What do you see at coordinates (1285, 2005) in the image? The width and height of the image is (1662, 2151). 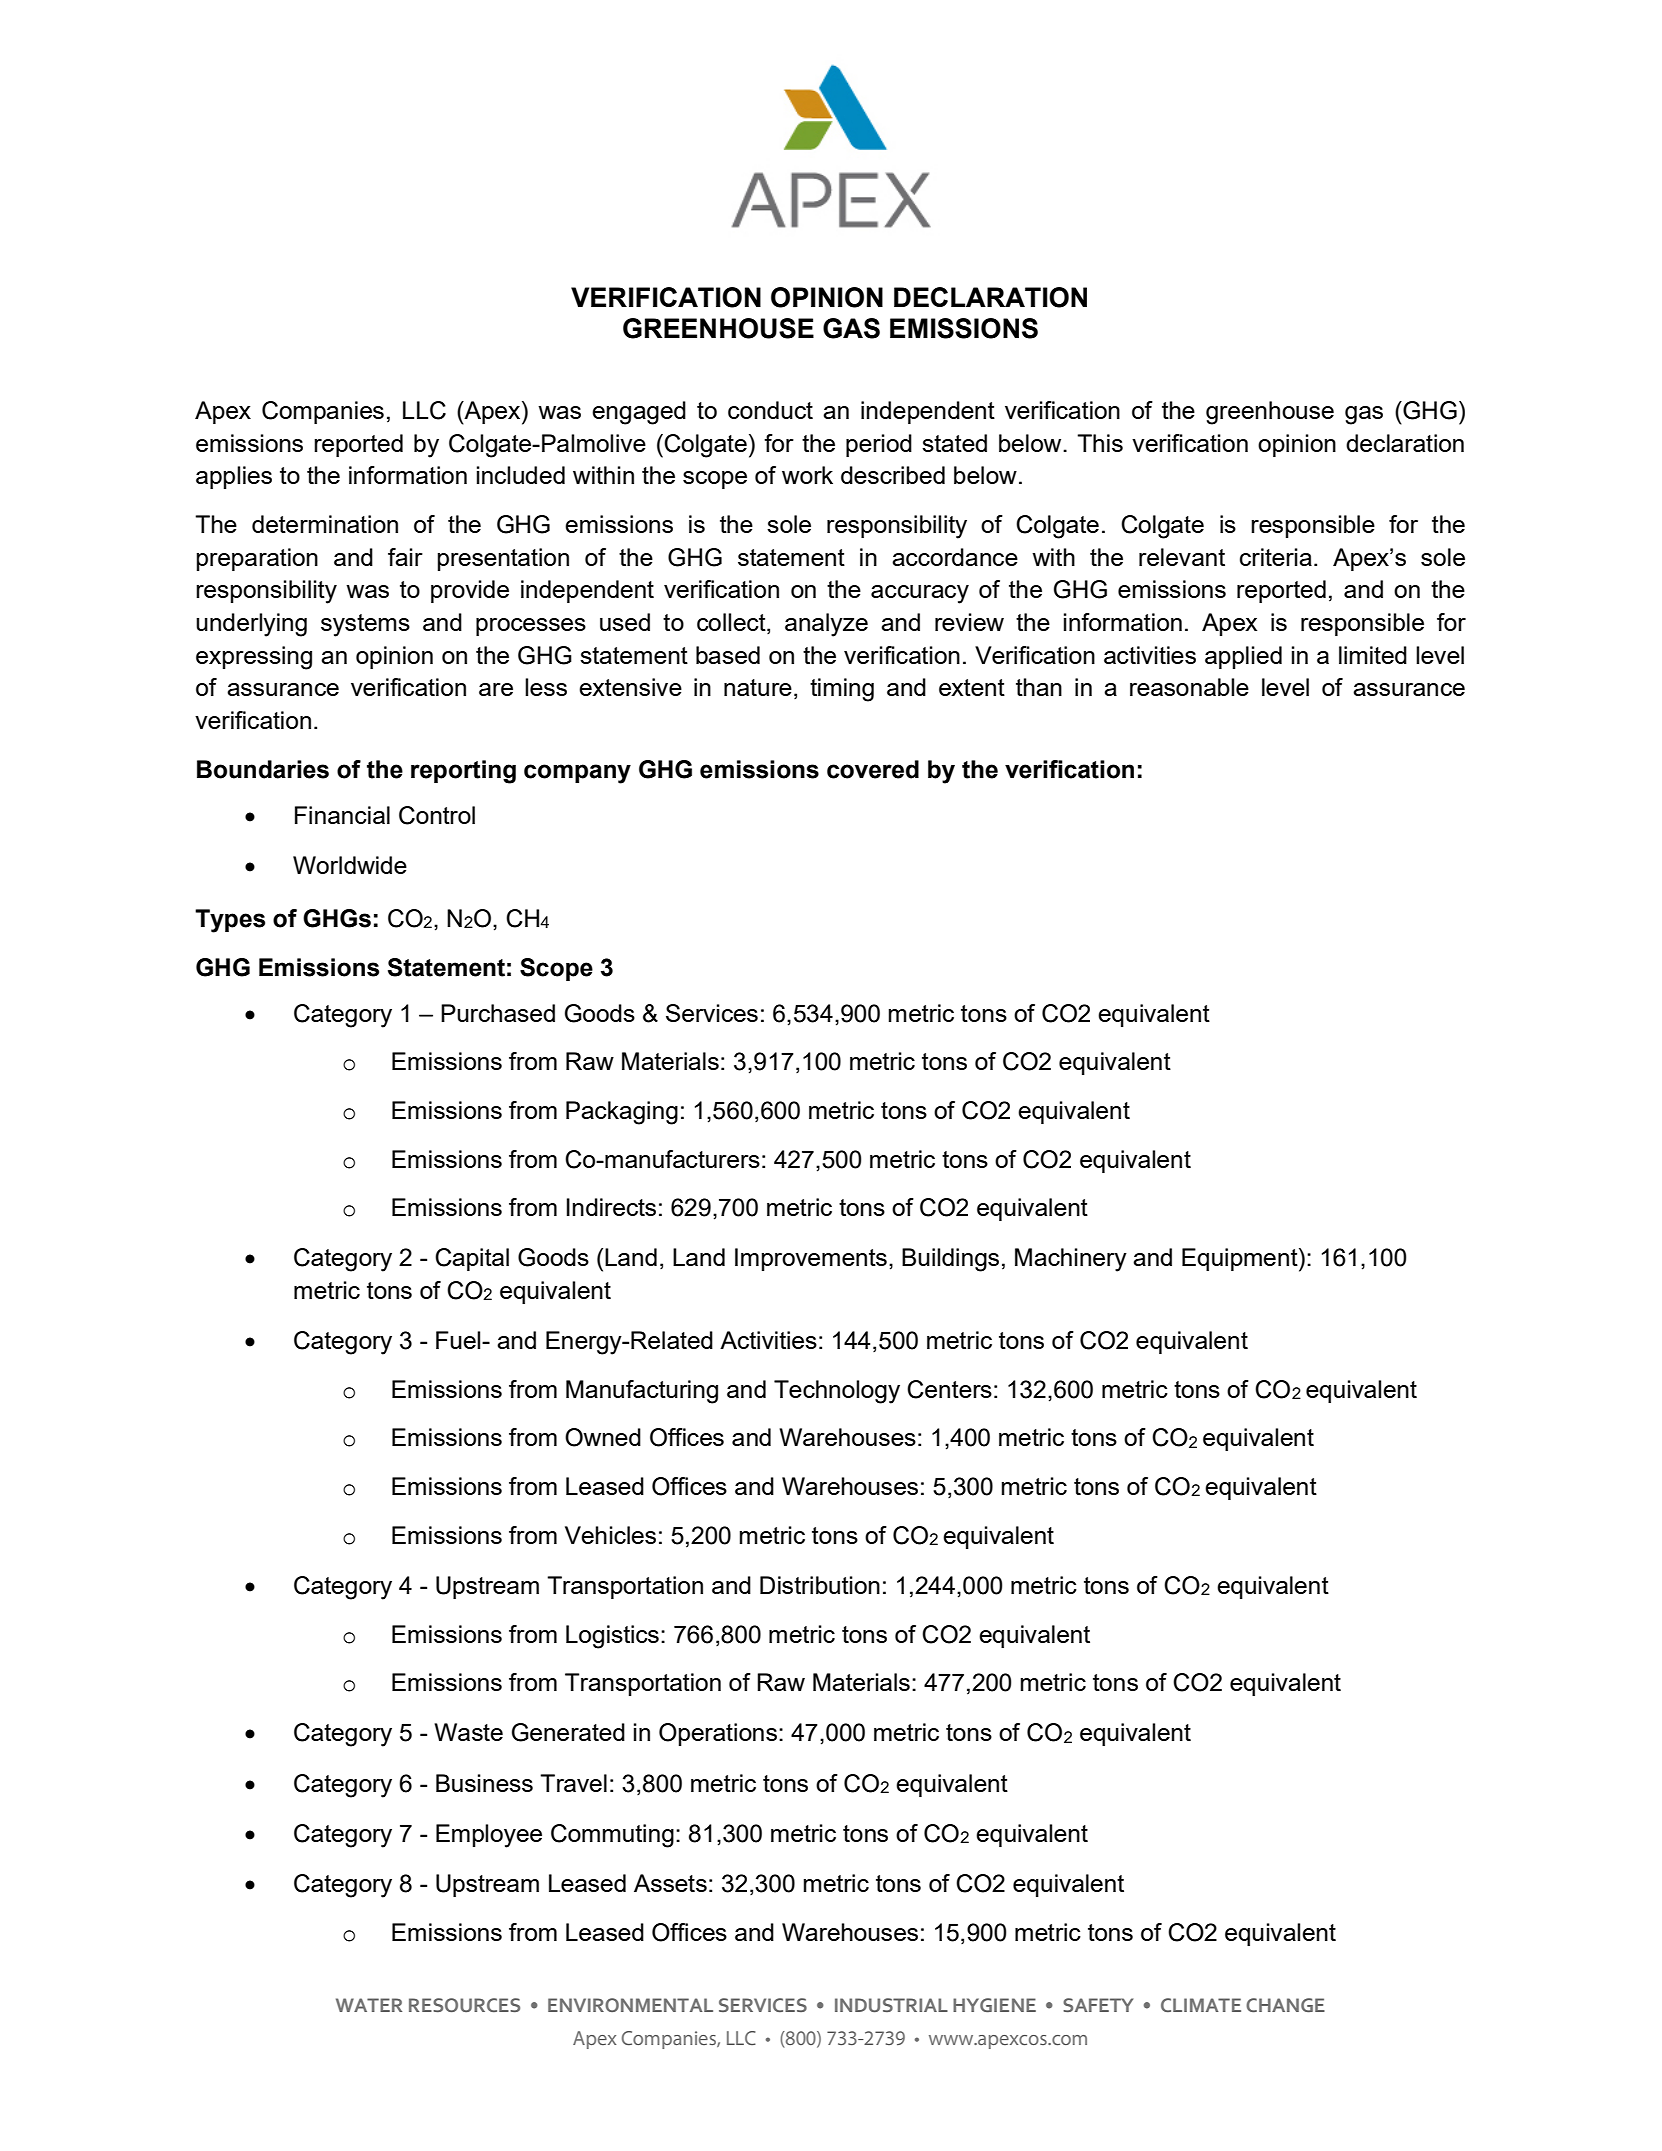 I see `CHANGE` at bounding box center [1285, 2005].
